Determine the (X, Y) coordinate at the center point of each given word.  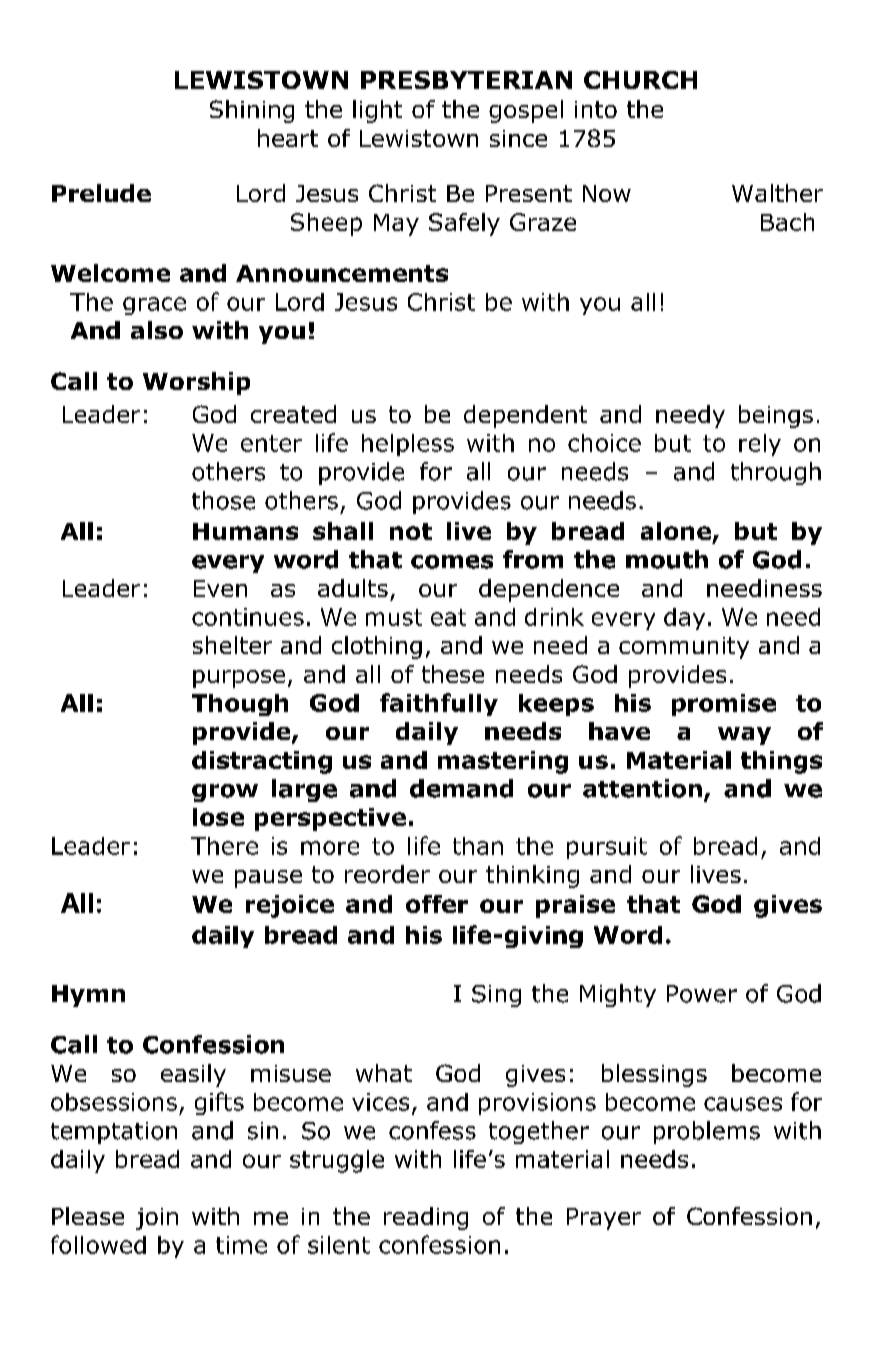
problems (707, 1132)
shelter (232, 645)
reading (426, 1218)
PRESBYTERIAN (466, 80)
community (684, 648)
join (157, 1219)
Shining (252, 111)
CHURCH (640, 80)
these (453, 674)
